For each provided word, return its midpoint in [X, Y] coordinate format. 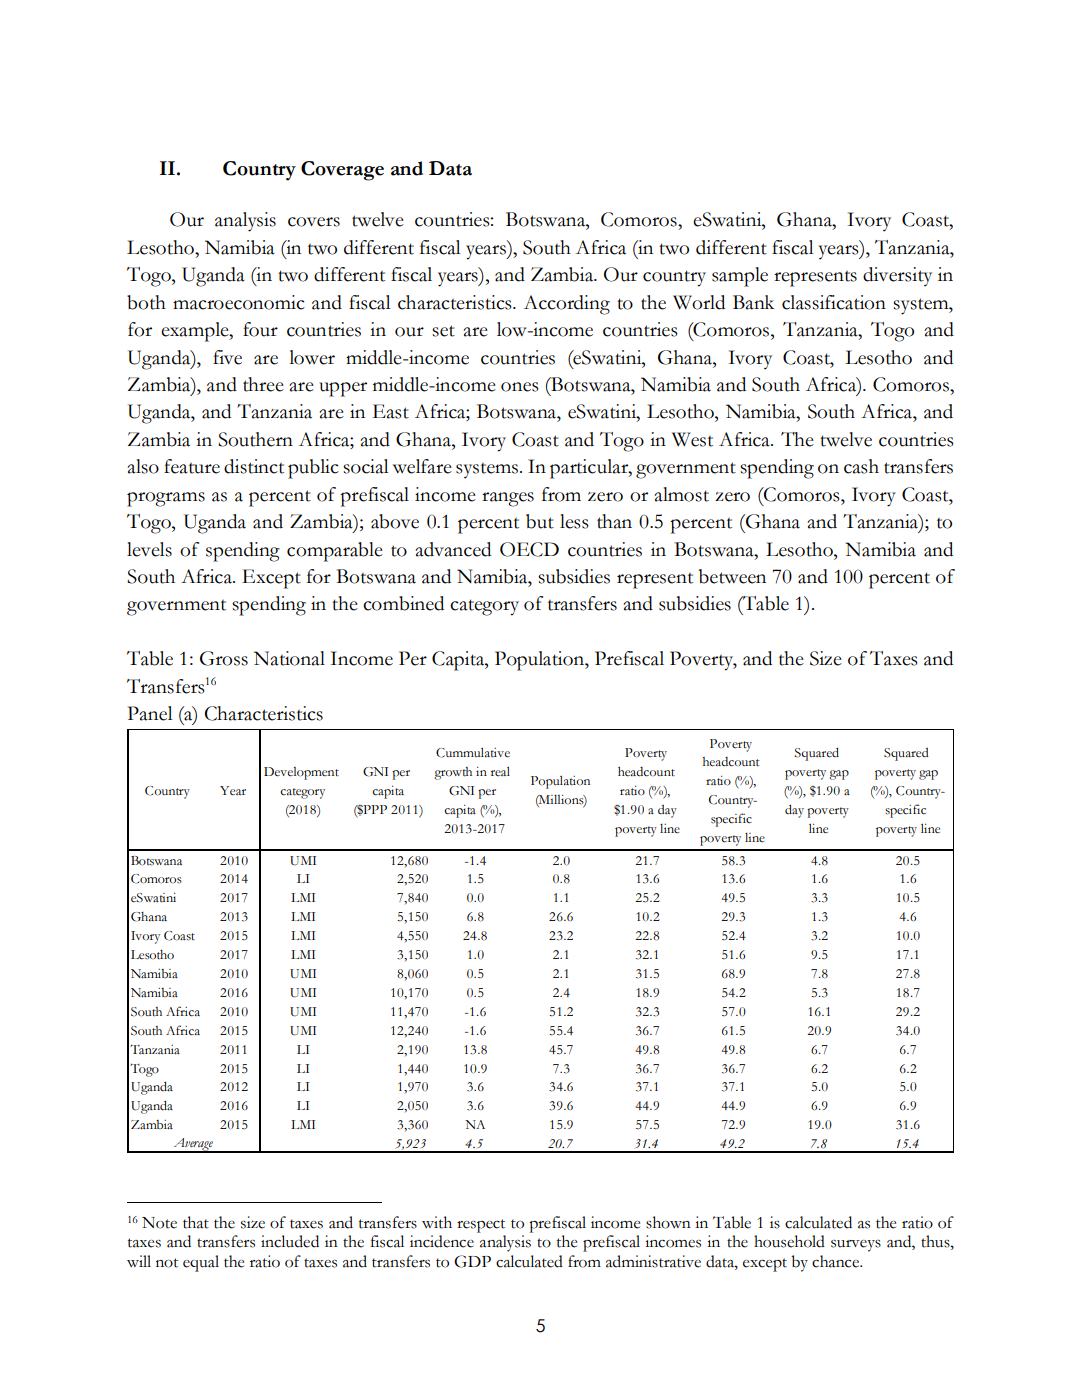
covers [314, 222]
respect [481, 1226]
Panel [150, 713]
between [732, 576]
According [567, 305]
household [789, 1241]
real [500, 771]
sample [740, 277]
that [196, 1222]
